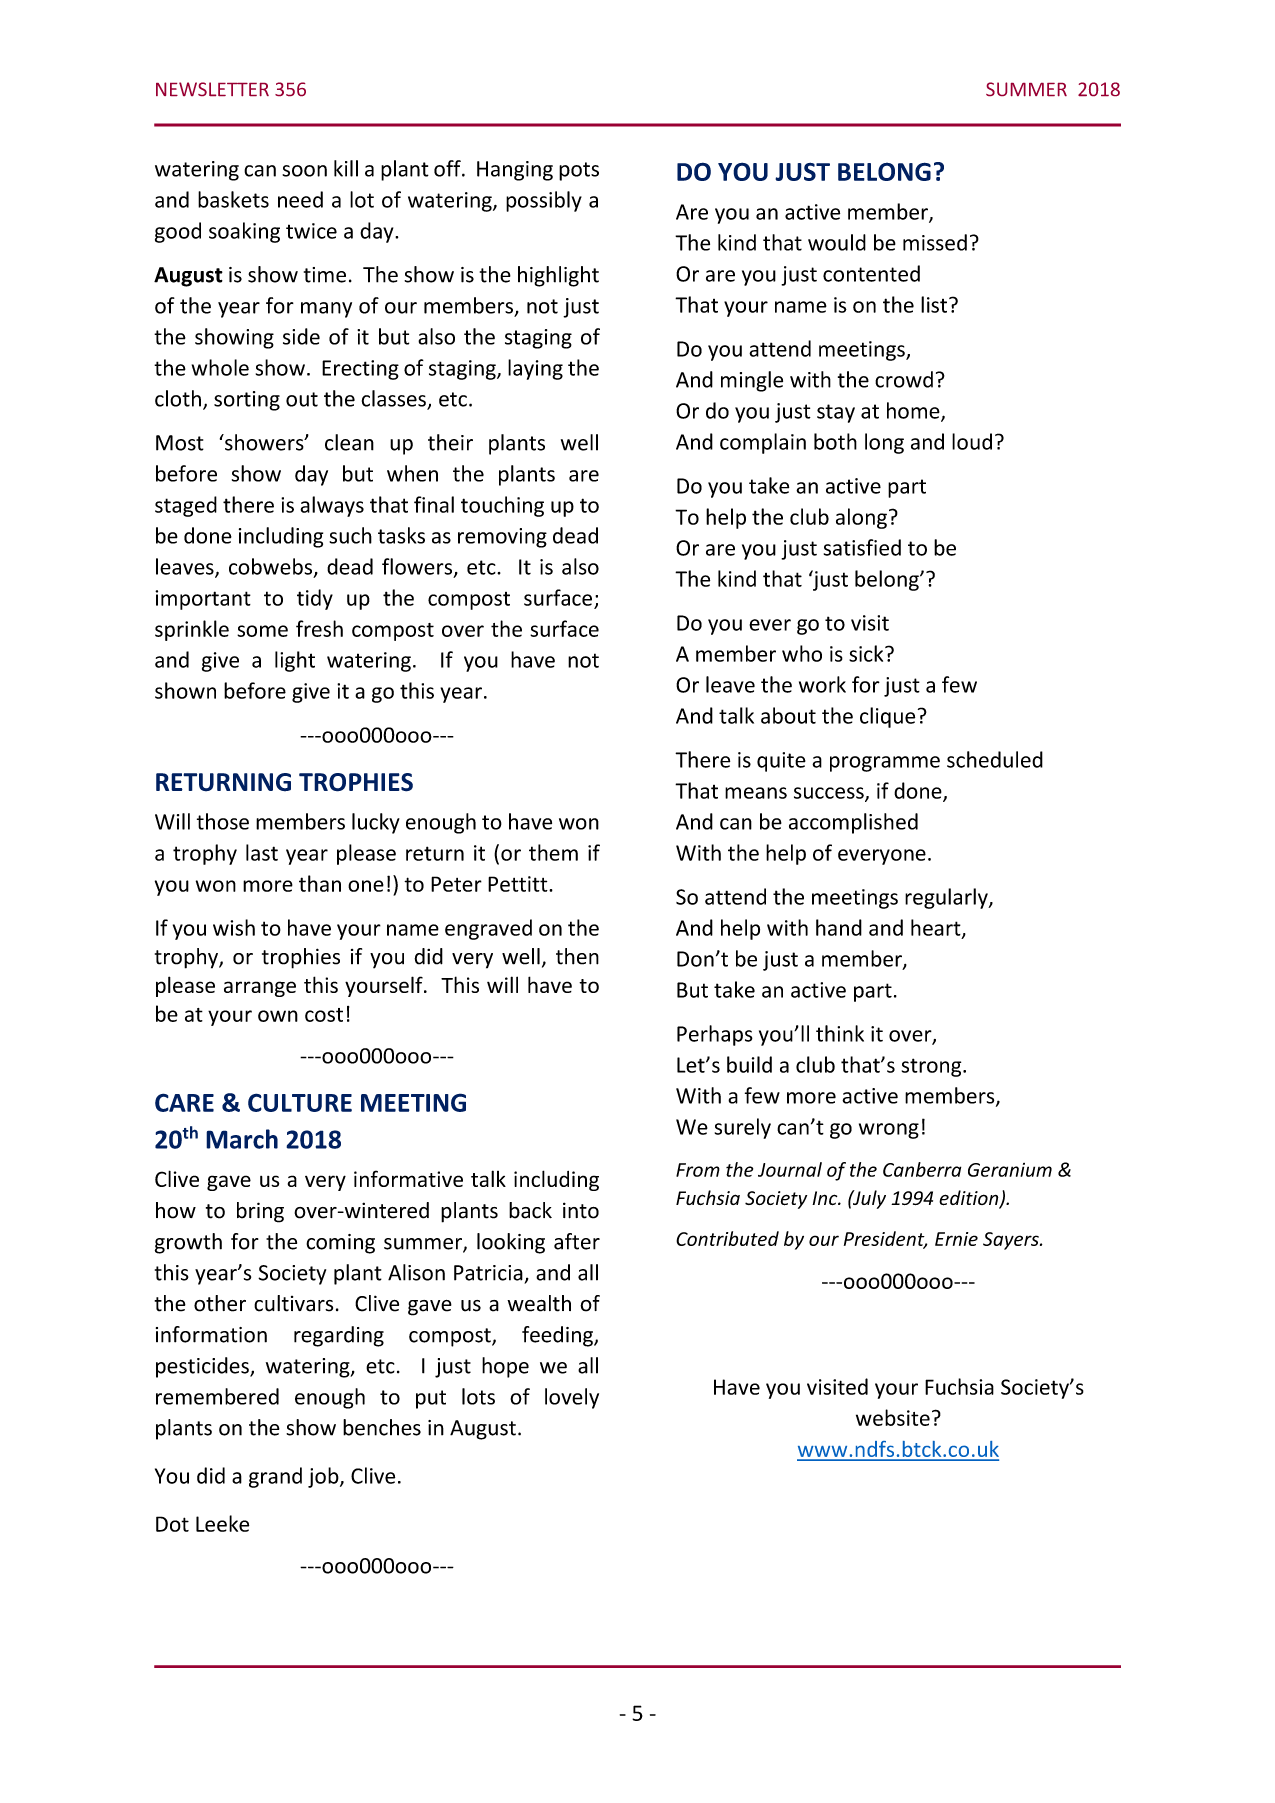  Describe the element at coordinates (933, 1067) in the screenshot. I see `strong` at that location.
